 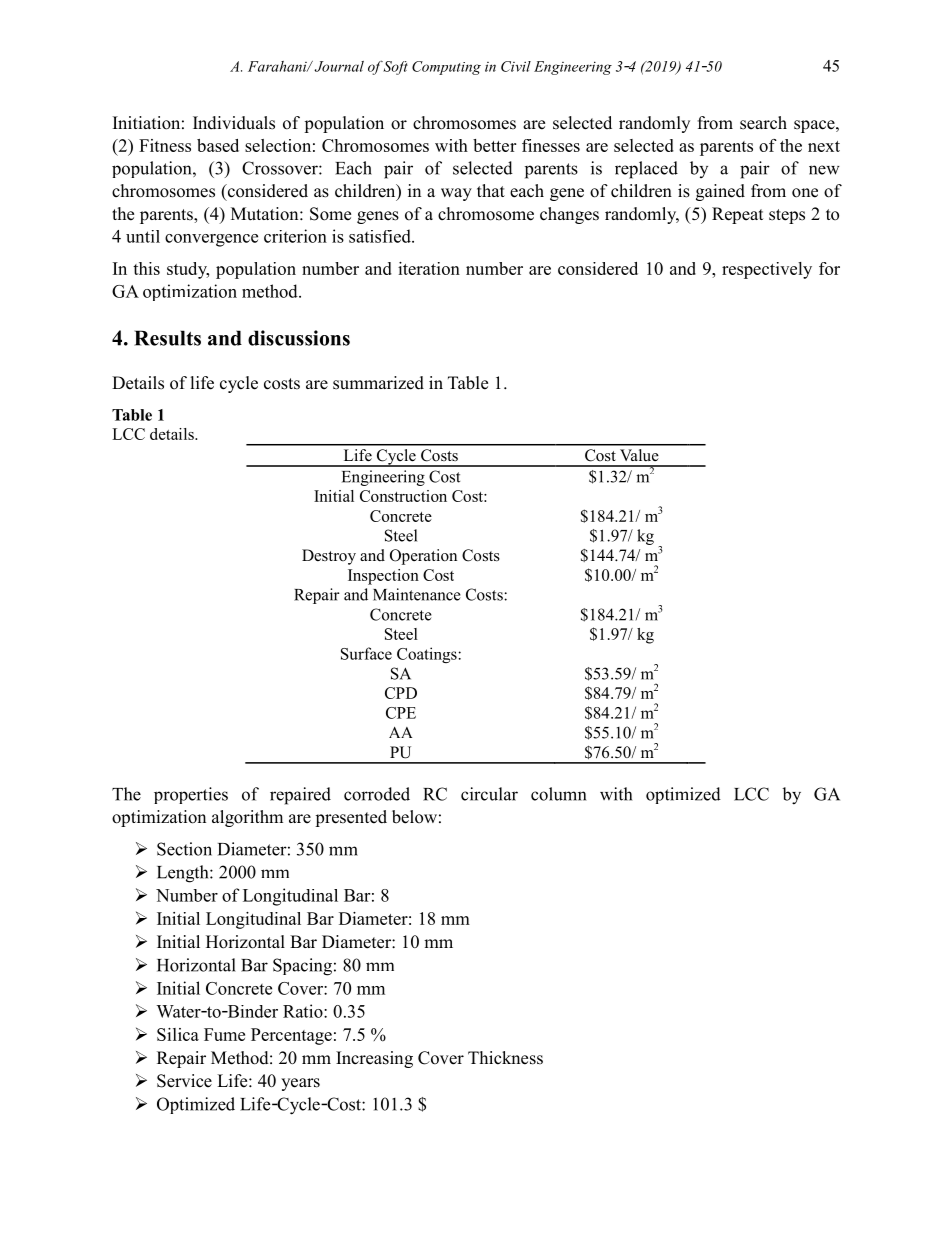 I want to click on Coatings, so click(x=428, y=655).
